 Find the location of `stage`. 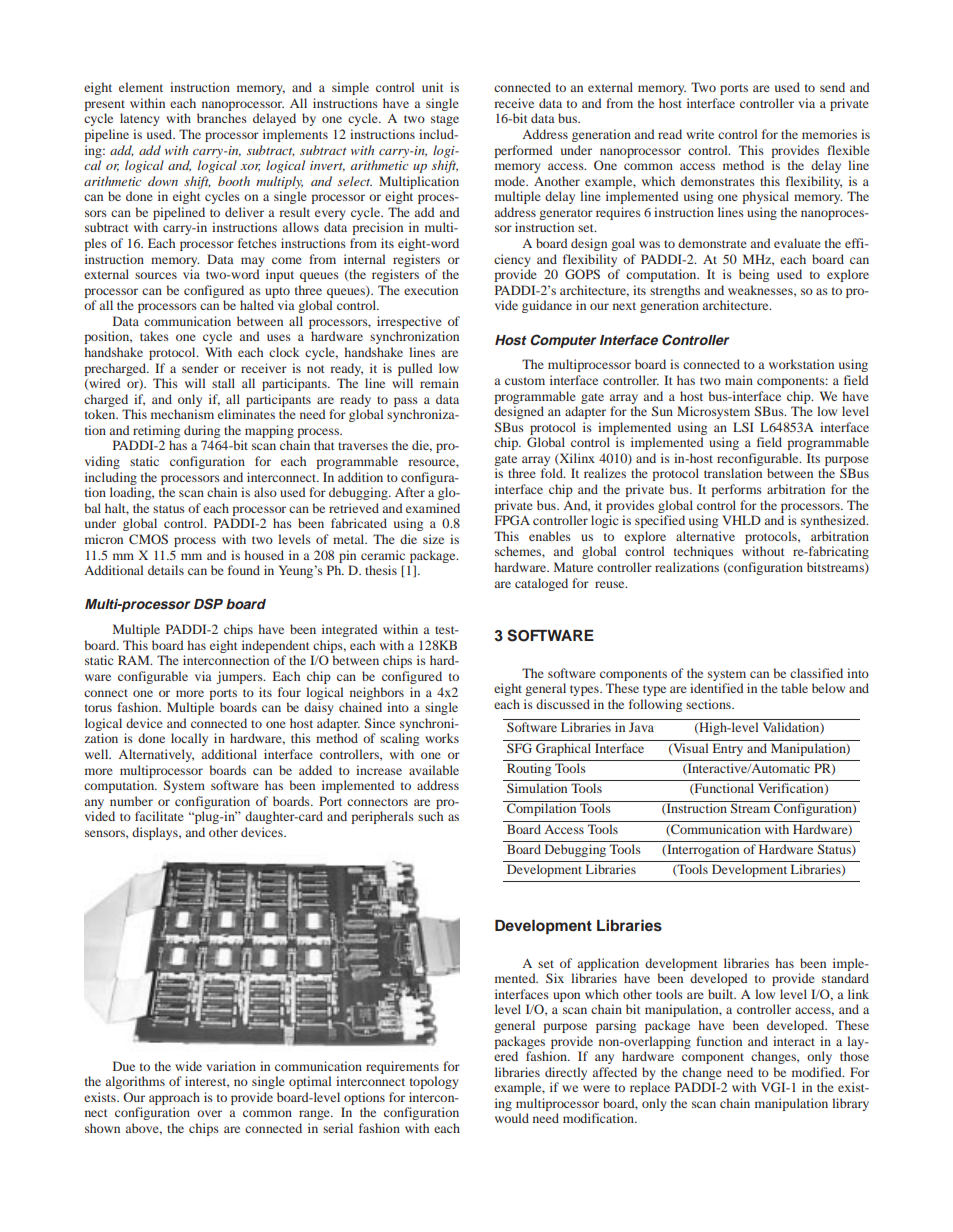

stage is located at coordinates (445, 120).
